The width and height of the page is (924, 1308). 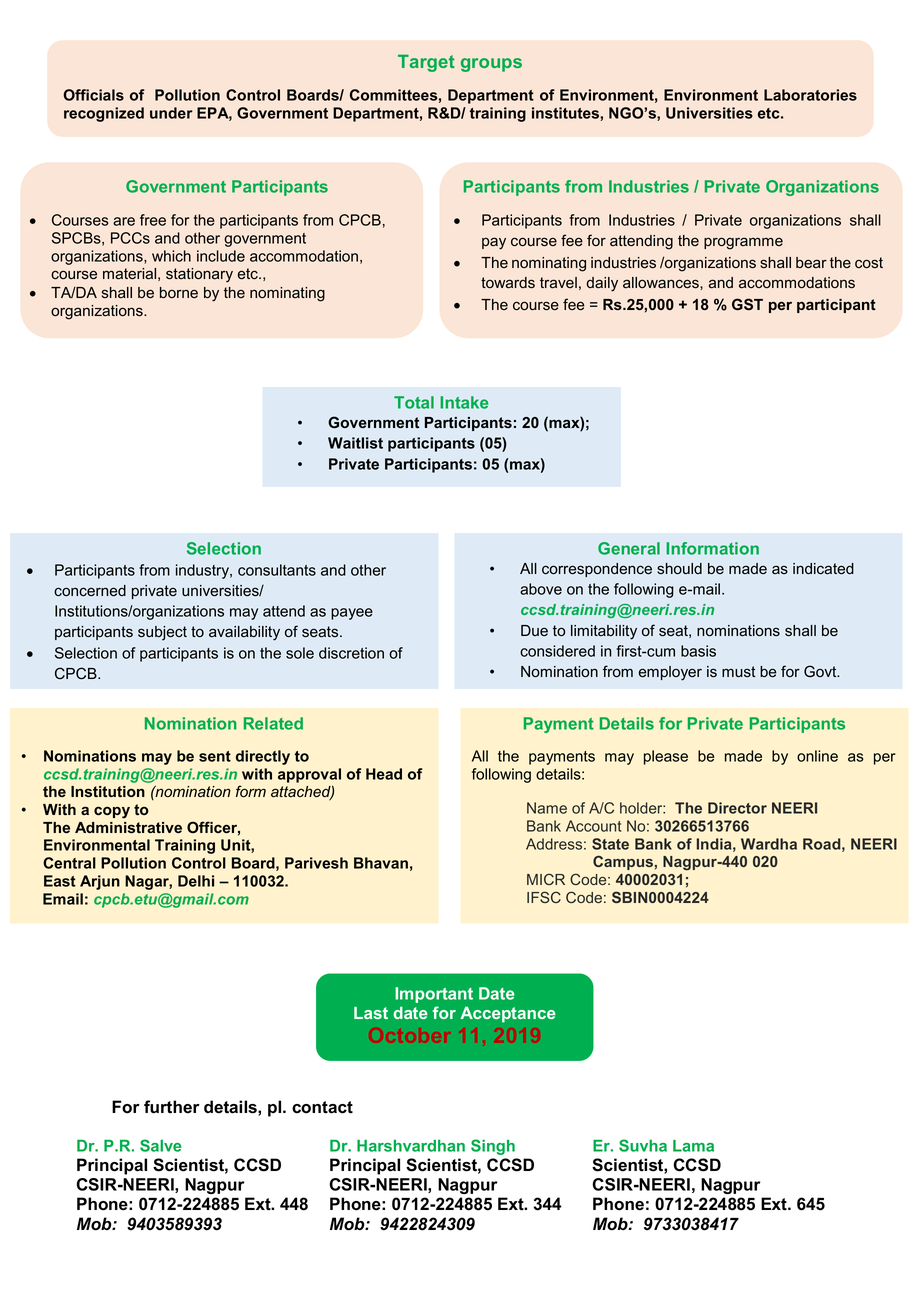 What do you see at coordinates (557, 651) in the page?
I see `considered` at bounding box center [557, 651].
